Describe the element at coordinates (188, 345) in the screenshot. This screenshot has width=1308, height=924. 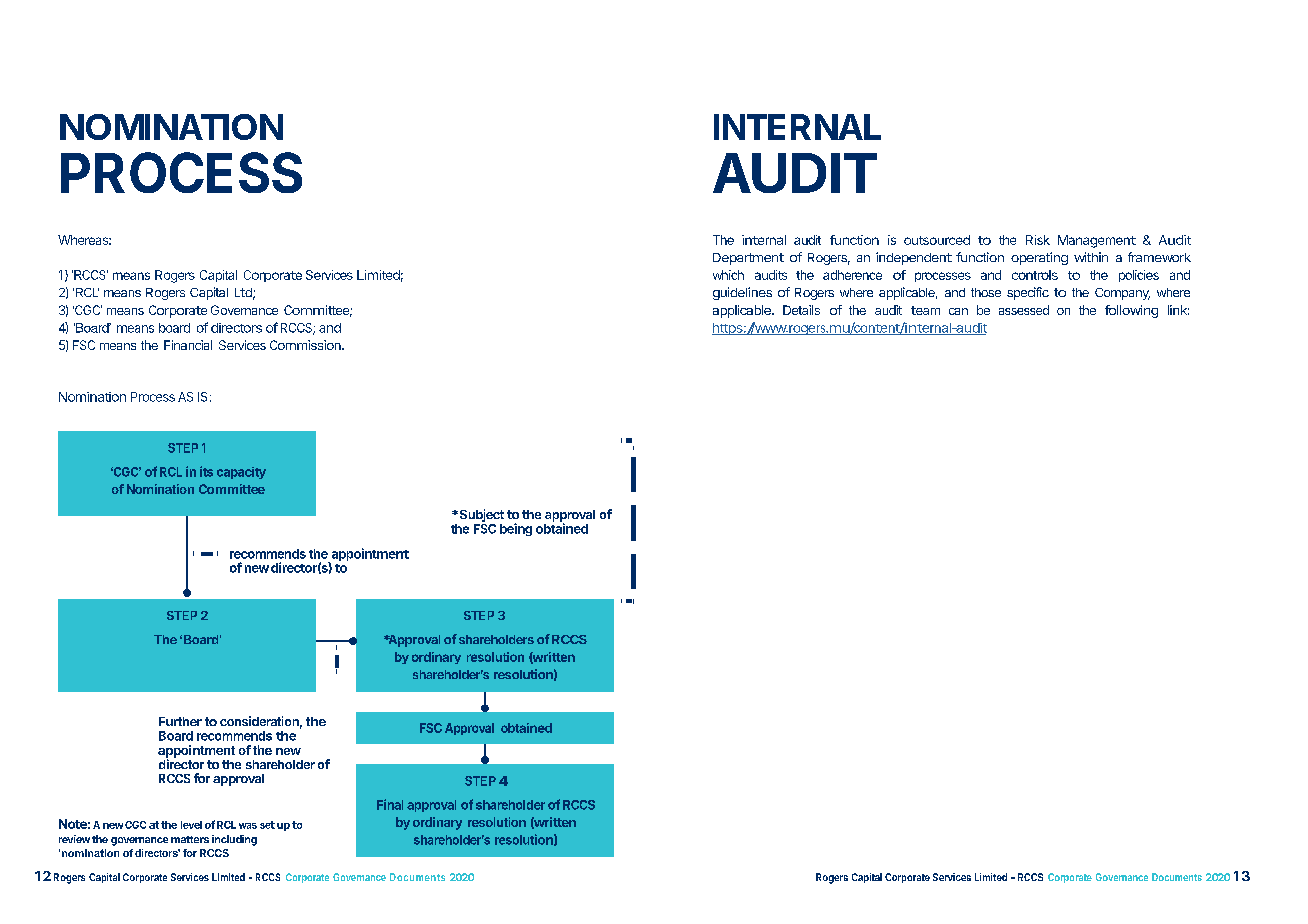
I see `Financial` at that location.
